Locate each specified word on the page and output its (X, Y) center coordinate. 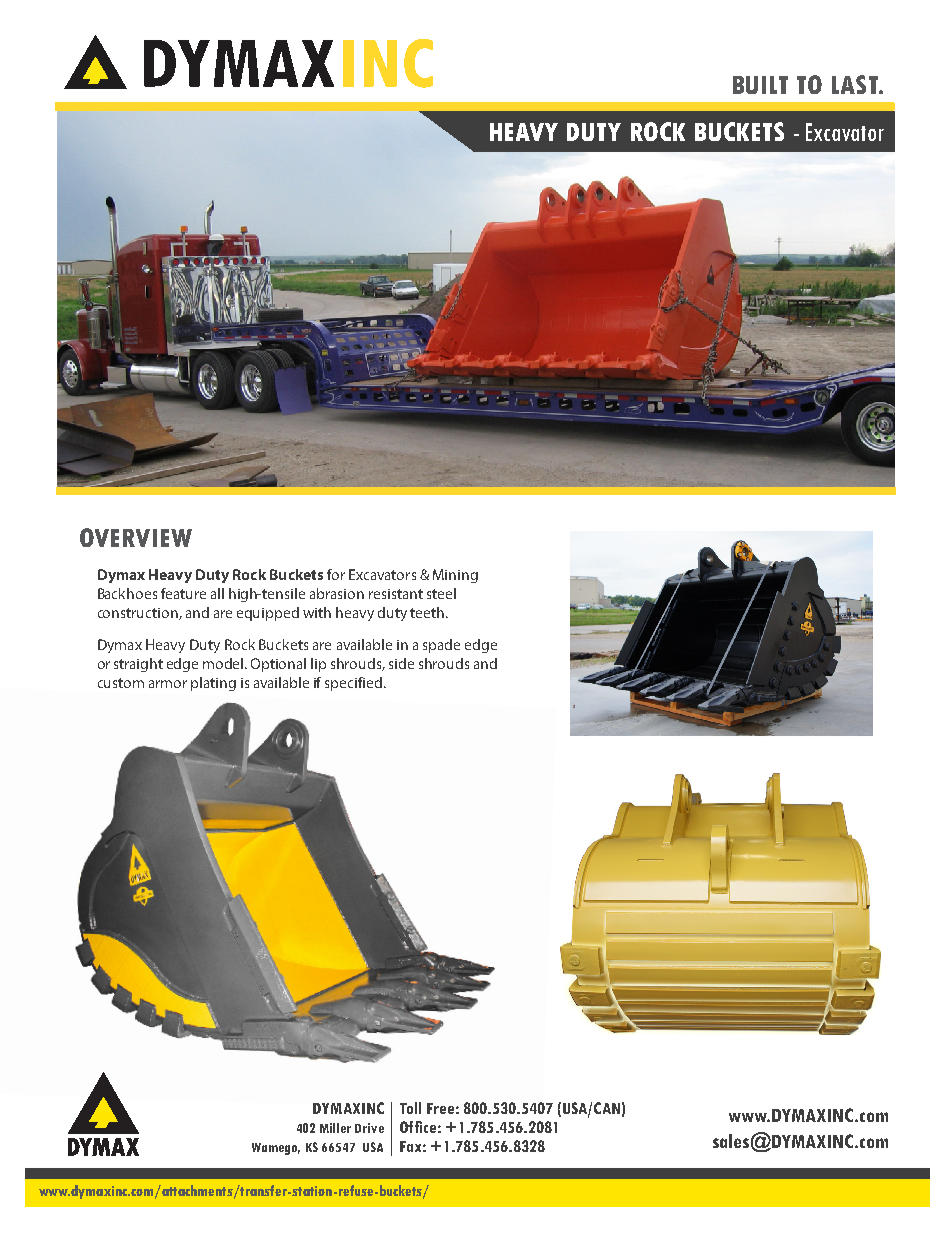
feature (183, 593)
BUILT (760, 85)
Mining (455, 576)
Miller (335, 1128)
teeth (428, 612)
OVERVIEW (136, 537)
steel (441, 593)
